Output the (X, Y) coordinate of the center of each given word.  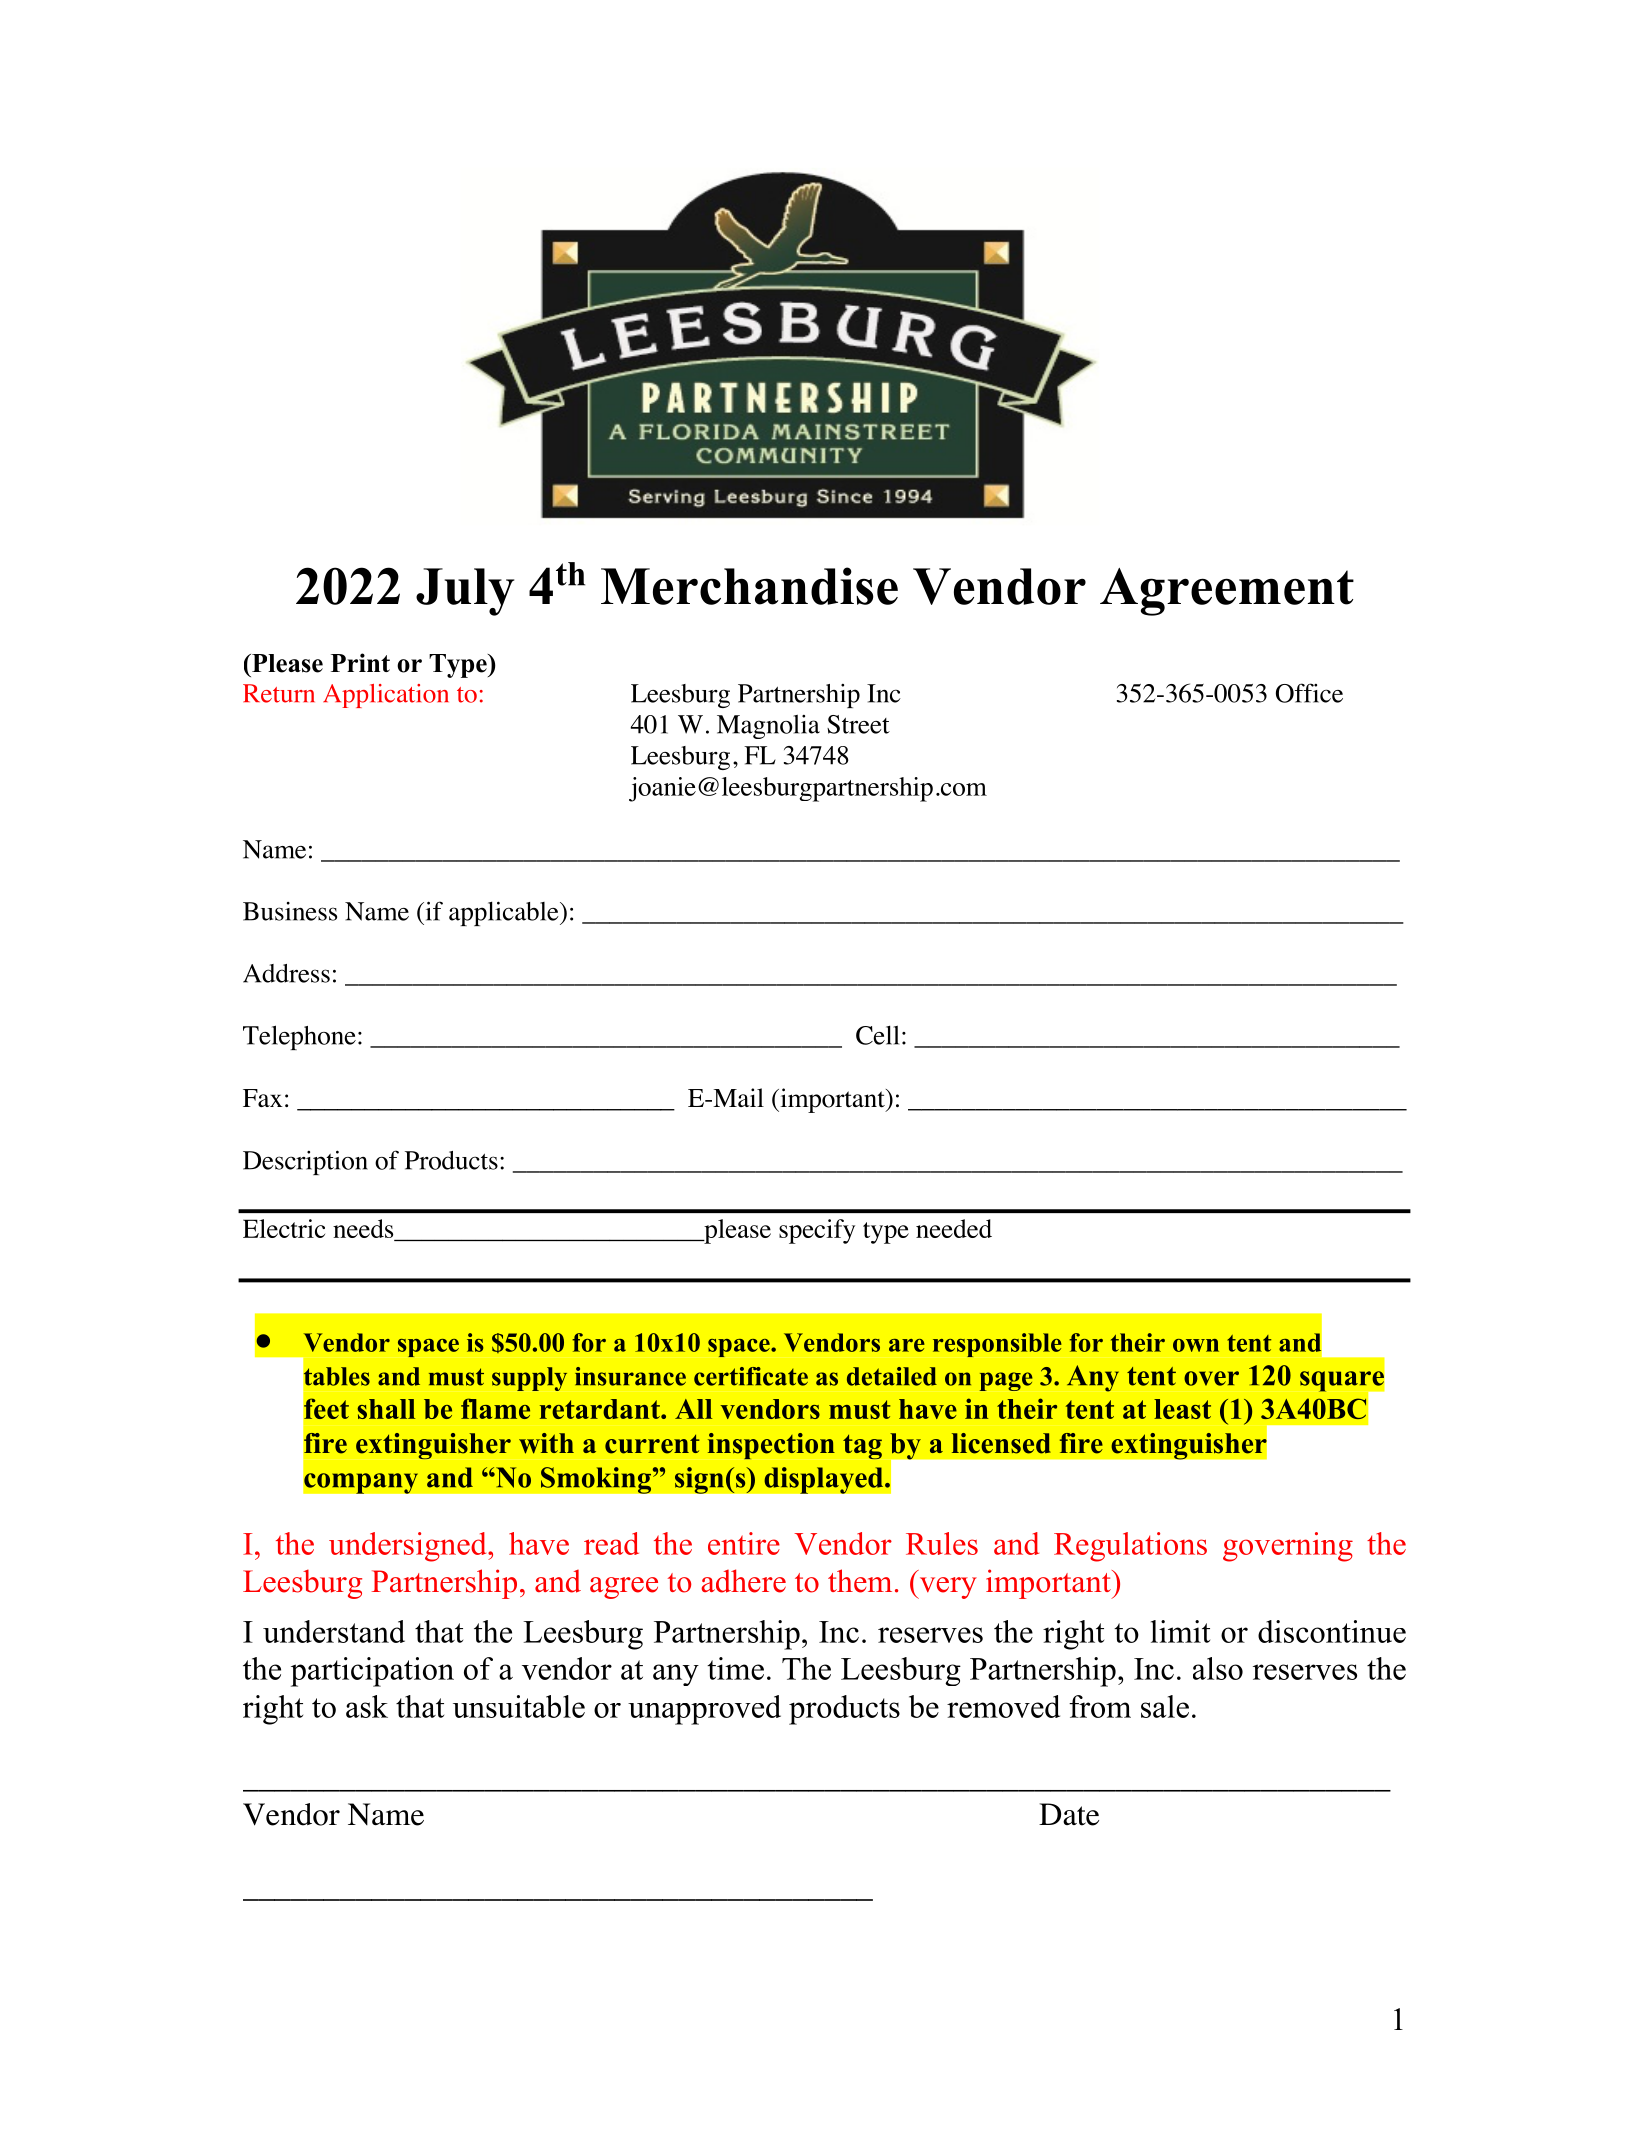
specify (817, 1231)
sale (1165, 1706)
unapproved (704, 1710)
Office (1309, 693)
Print (360, 662)
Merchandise (749, 586)
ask (367, 1706)
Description (305, 1162)
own (1196, 1345)
